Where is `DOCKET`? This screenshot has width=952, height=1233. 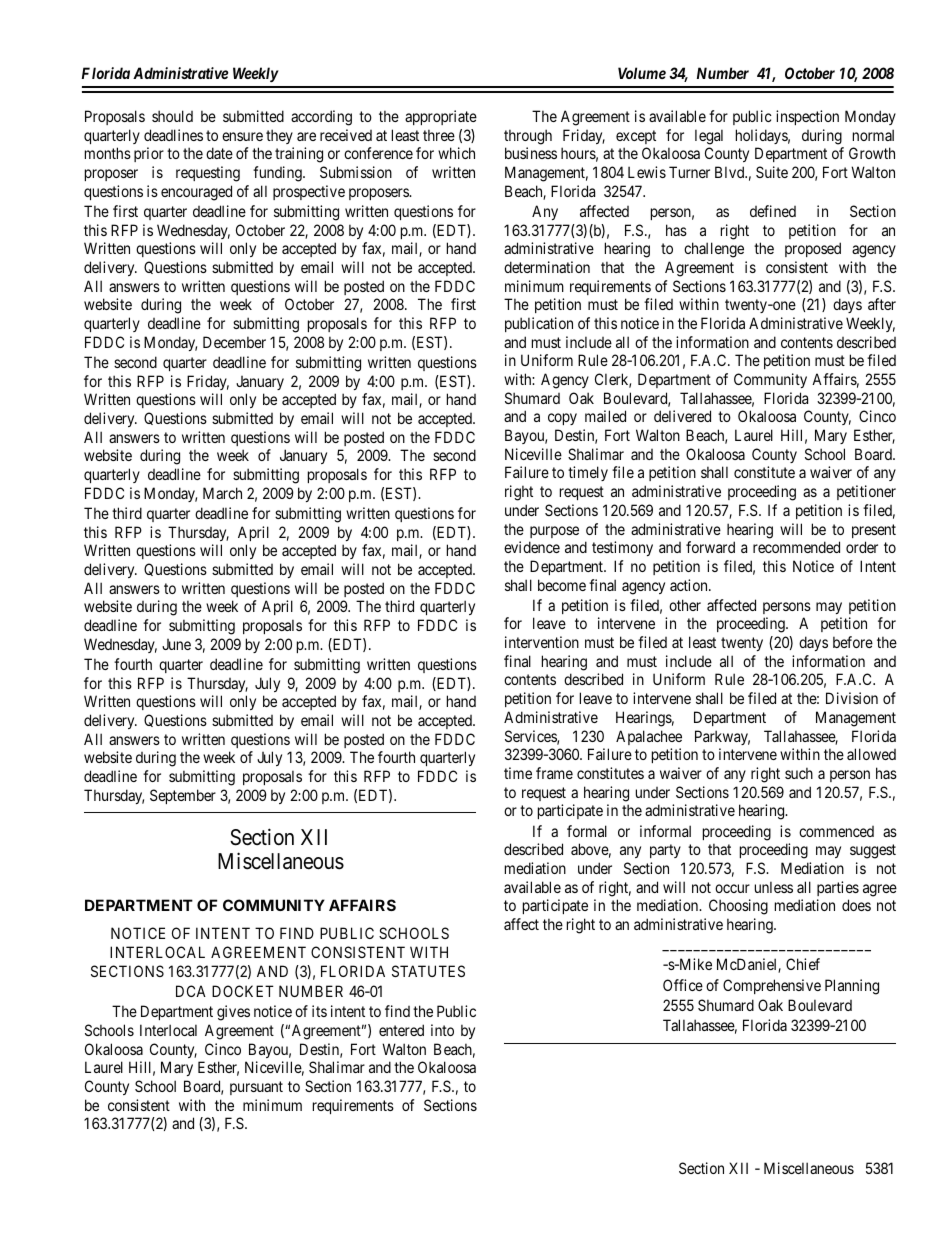
DOCKET is located at coordinates (243, 991).
